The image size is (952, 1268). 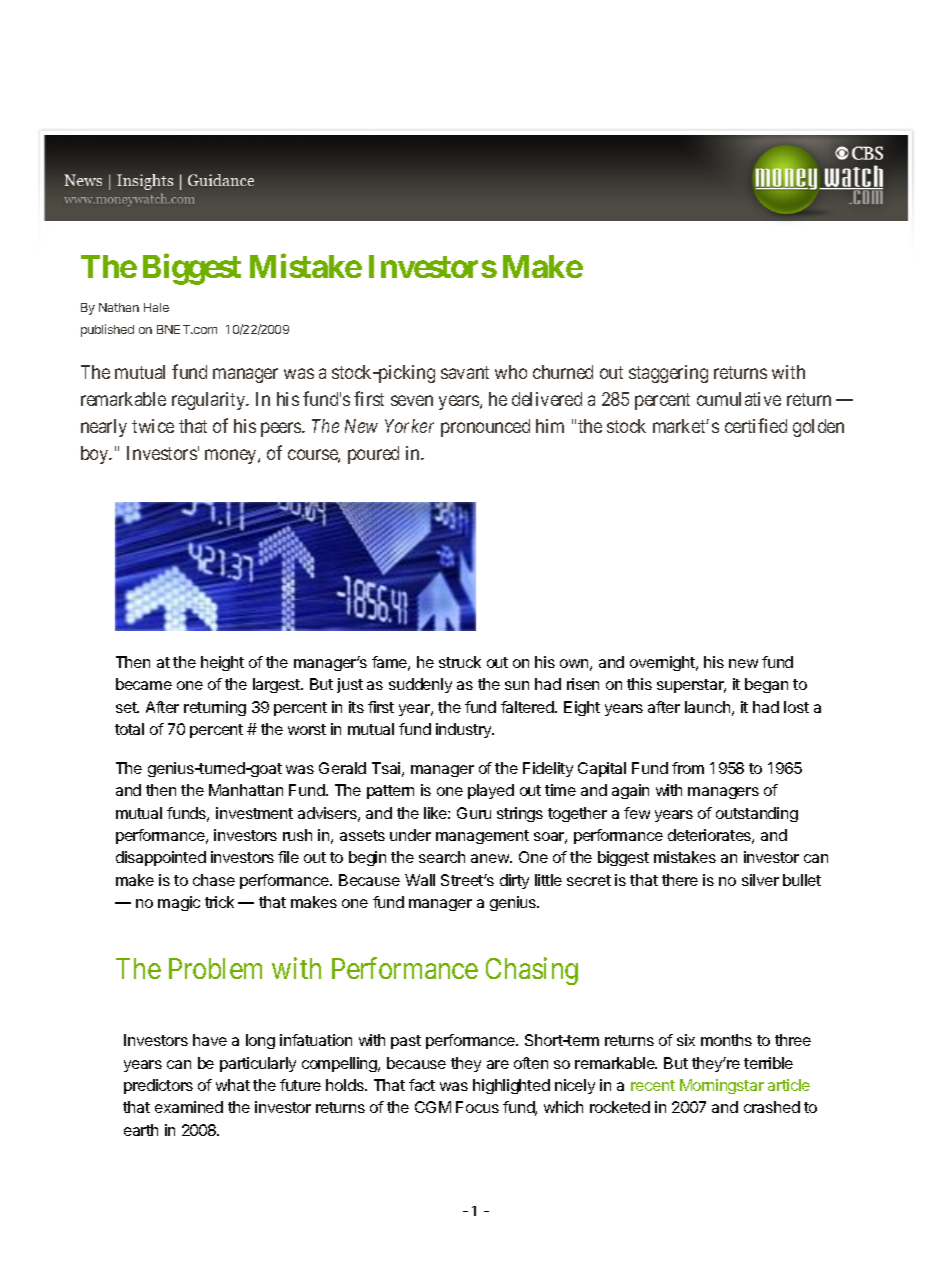 What do you see at coordinates (756, 425) in the screenshot?
I see `certified` at bounding box center [756, 425].
